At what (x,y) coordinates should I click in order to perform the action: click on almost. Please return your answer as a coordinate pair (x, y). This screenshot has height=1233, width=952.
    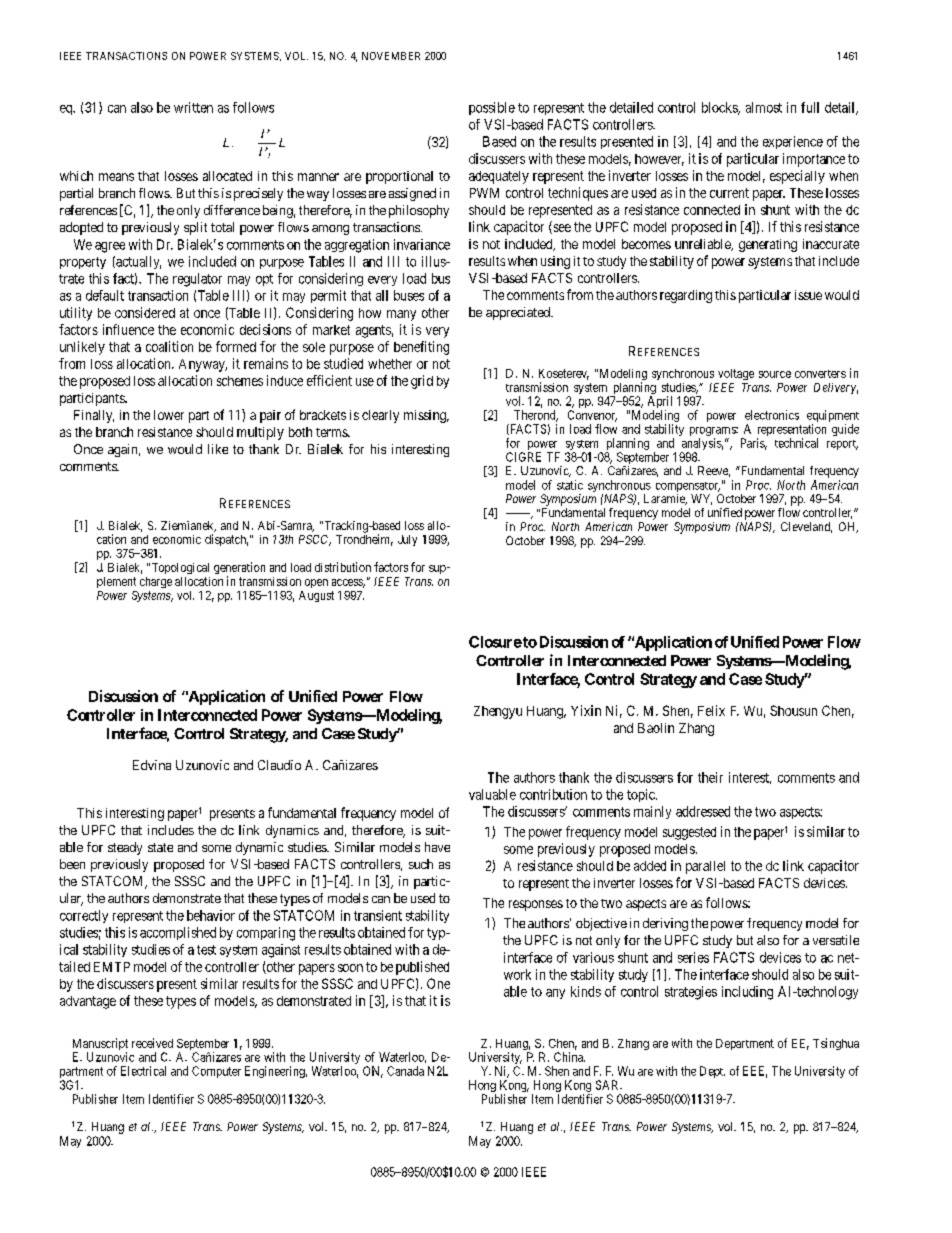
    Looking at the image, I should click on (764, 107).
